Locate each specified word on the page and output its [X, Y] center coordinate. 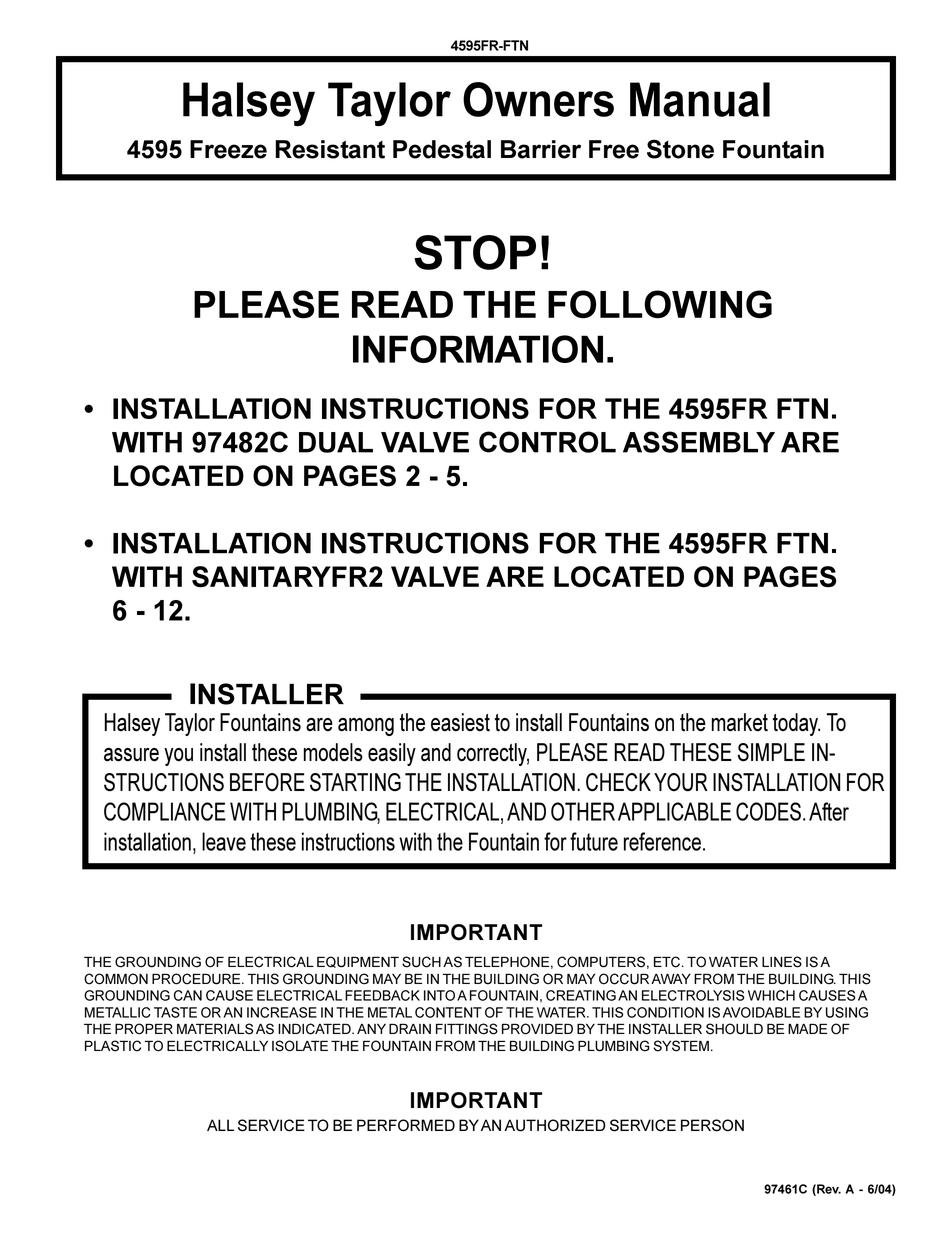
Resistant [330, 149]
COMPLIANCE [165, 811]
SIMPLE [771, 752]
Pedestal [442, 149]
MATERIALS [215, 1029]
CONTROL [547, 442]
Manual [700, 99]
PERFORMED [406, 1125]
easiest [460, 722]
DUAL [336, 442]
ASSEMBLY [699, 442]
